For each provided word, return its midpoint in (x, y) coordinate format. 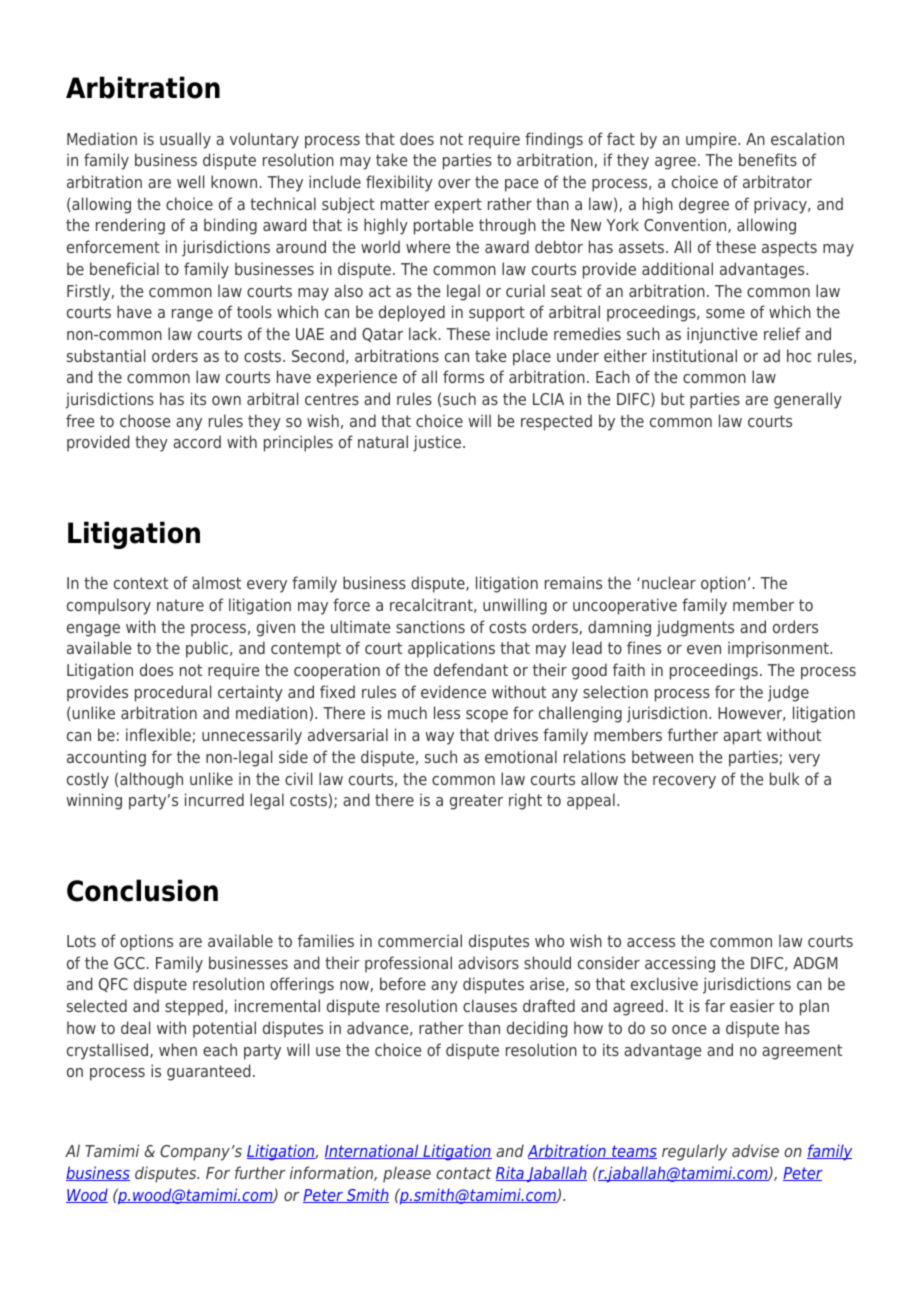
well (190, 181)
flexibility (399, 183)
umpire (712, 140)
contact (464, 1173)
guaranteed (208, 1072)
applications (451, 649)
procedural (173, 693)
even (704, 649)
